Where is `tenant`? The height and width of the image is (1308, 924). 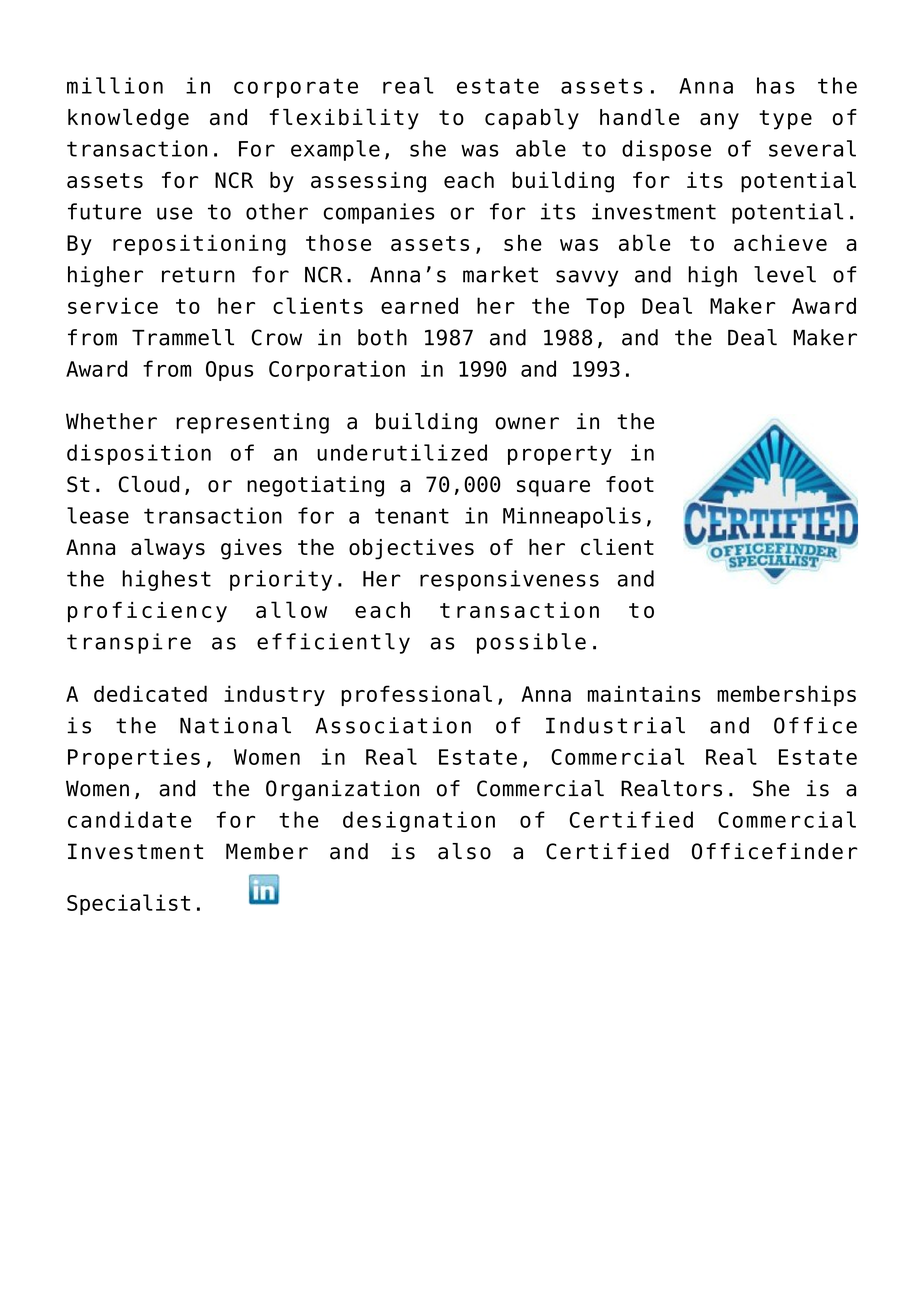 tenant is located at coordinates (412, 516).
